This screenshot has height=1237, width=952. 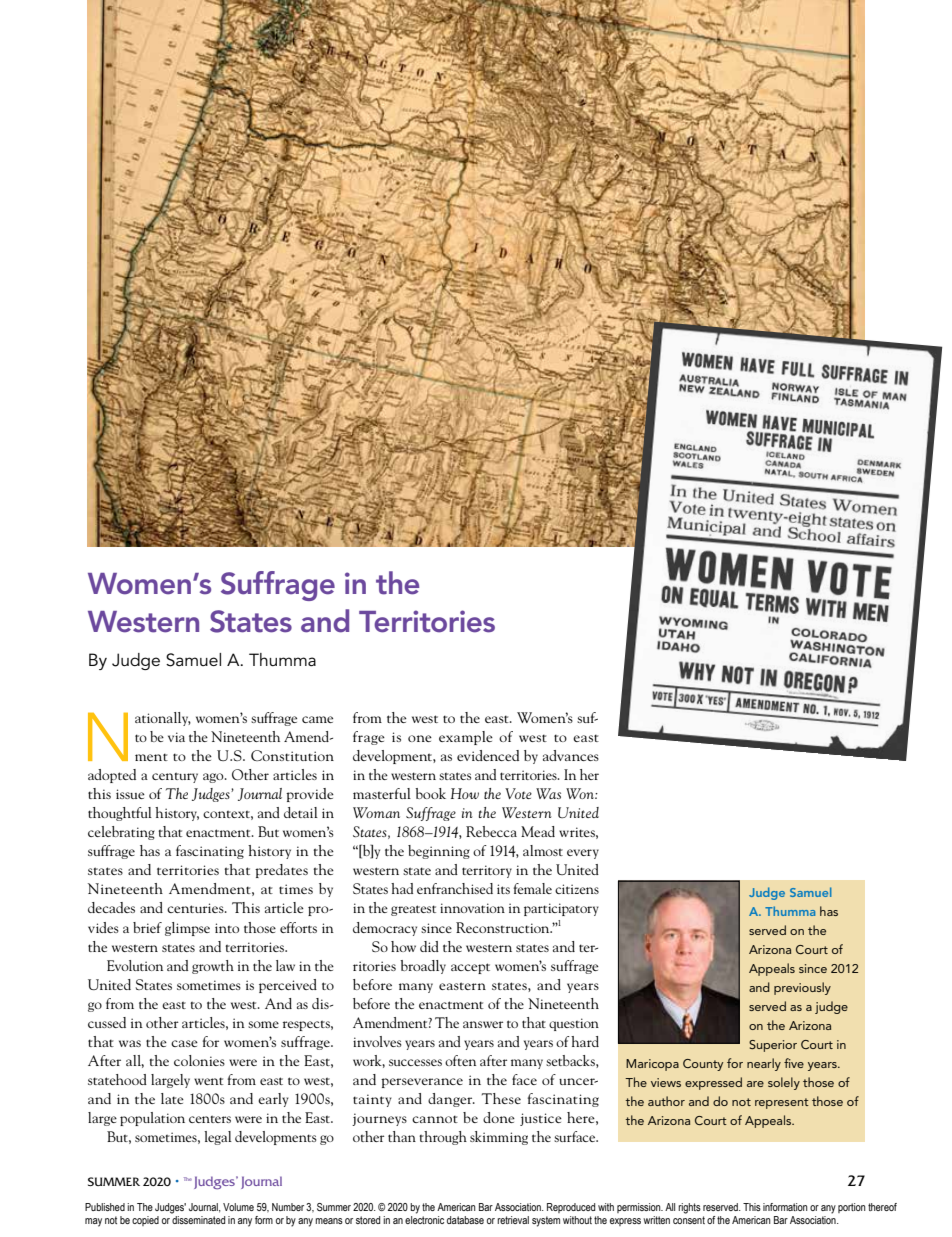 I want to click on disseminated, so click(x=198, y=1220).
